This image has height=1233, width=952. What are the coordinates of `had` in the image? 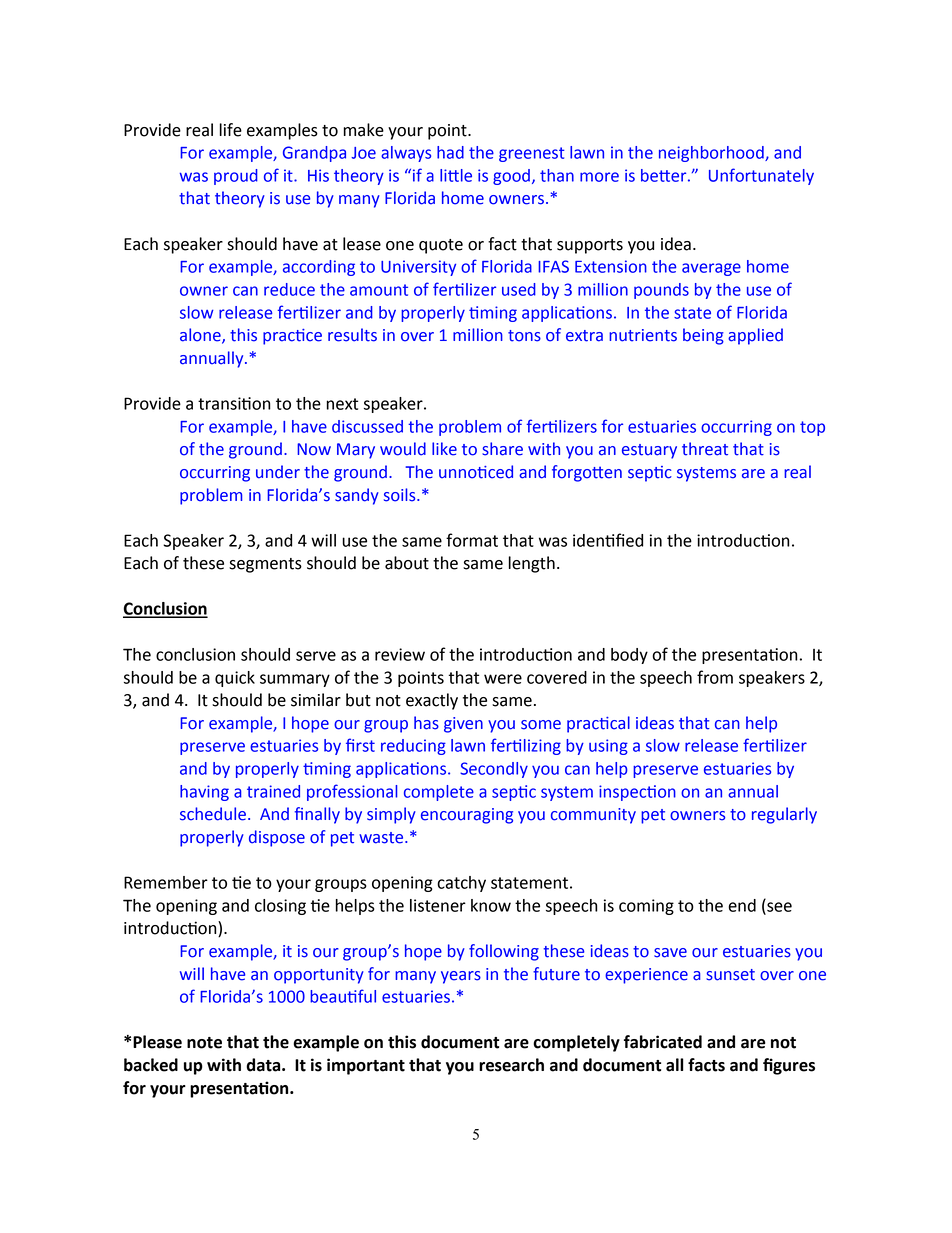 It's located at (450, 152).
